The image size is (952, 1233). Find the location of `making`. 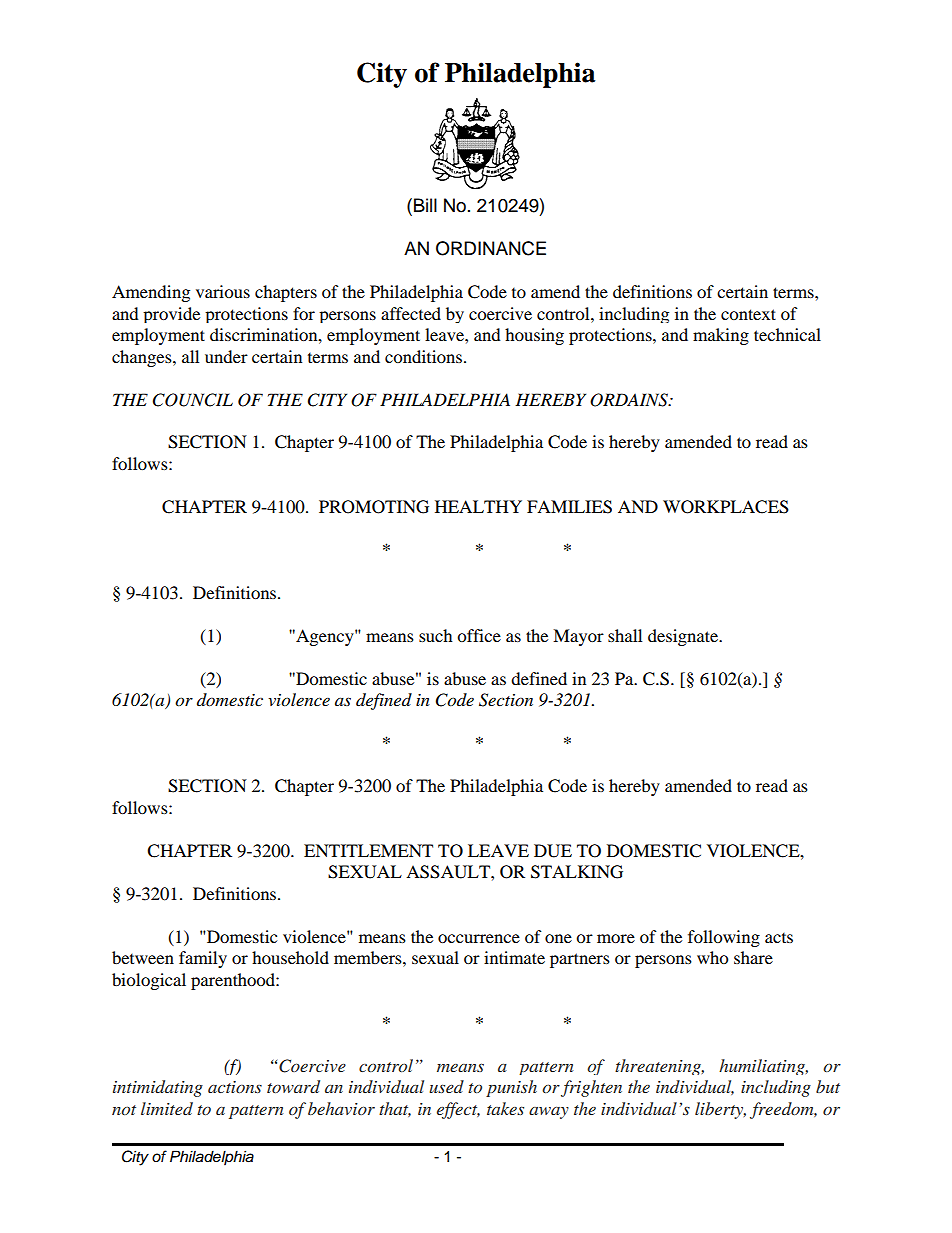

making is located at coordinates (721, 336).
